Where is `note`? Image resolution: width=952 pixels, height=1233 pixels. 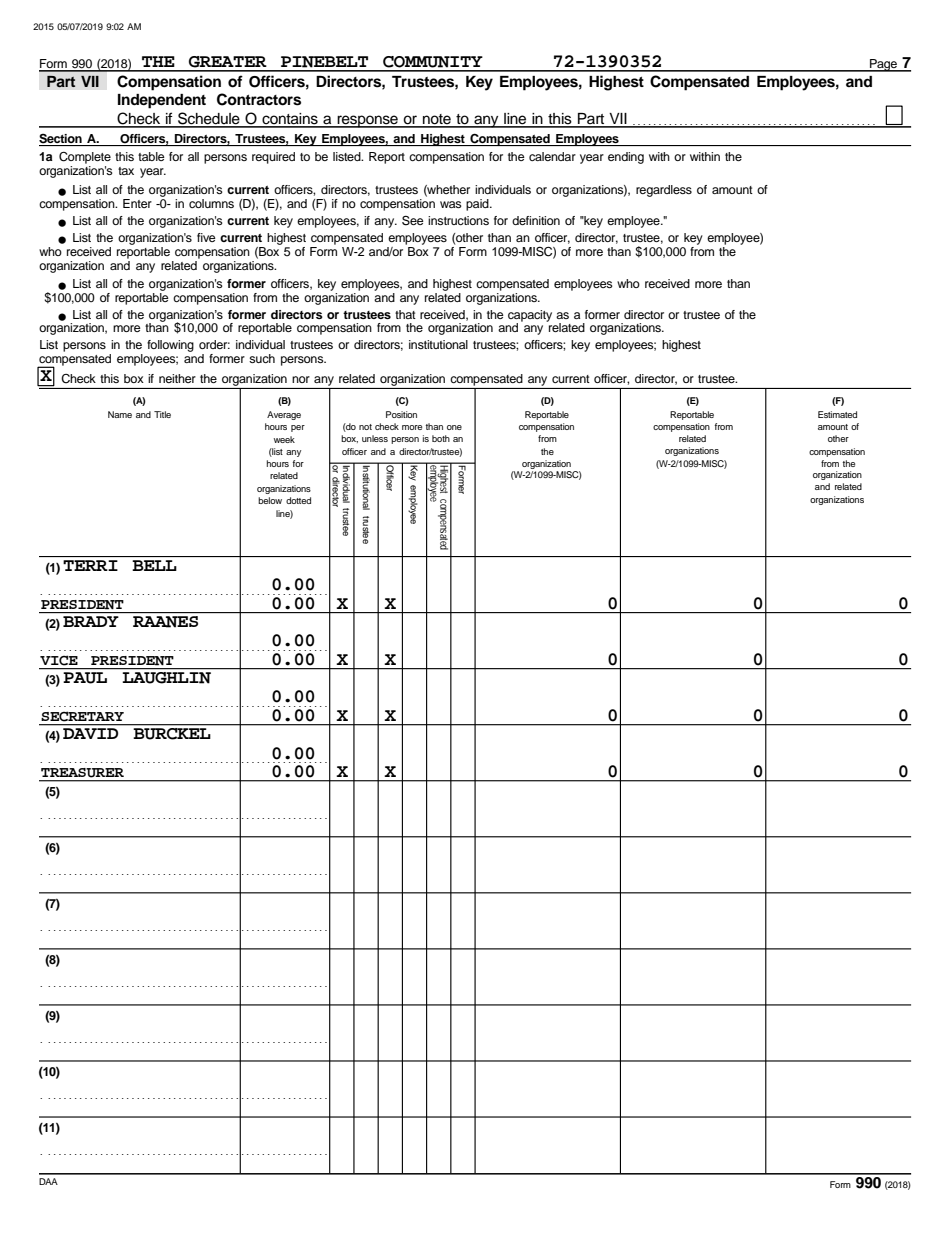
note is located at coordinates (437, 120).
